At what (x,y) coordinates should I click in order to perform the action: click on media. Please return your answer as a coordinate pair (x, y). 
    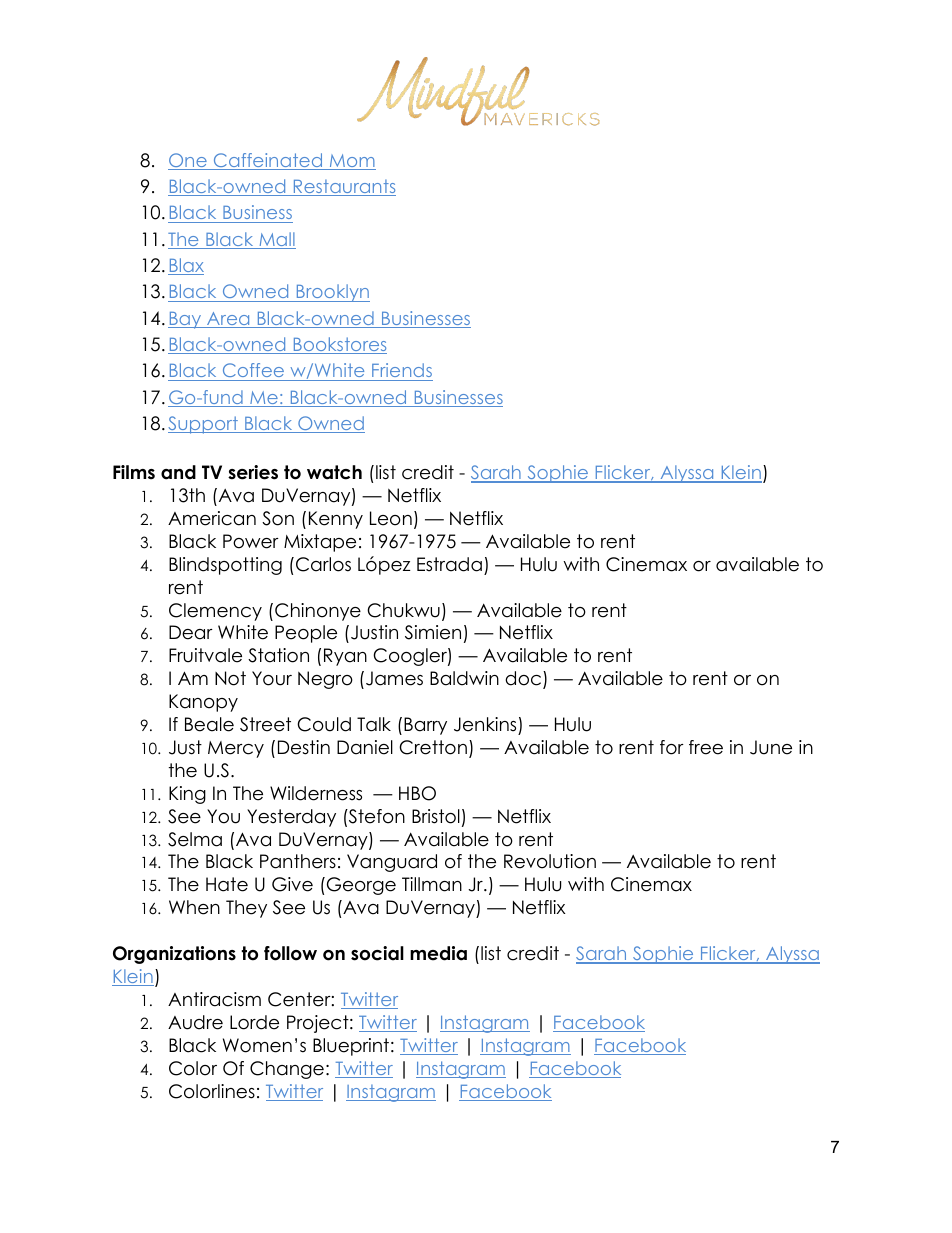
    Looking at the image, I should click on (438, 953).
